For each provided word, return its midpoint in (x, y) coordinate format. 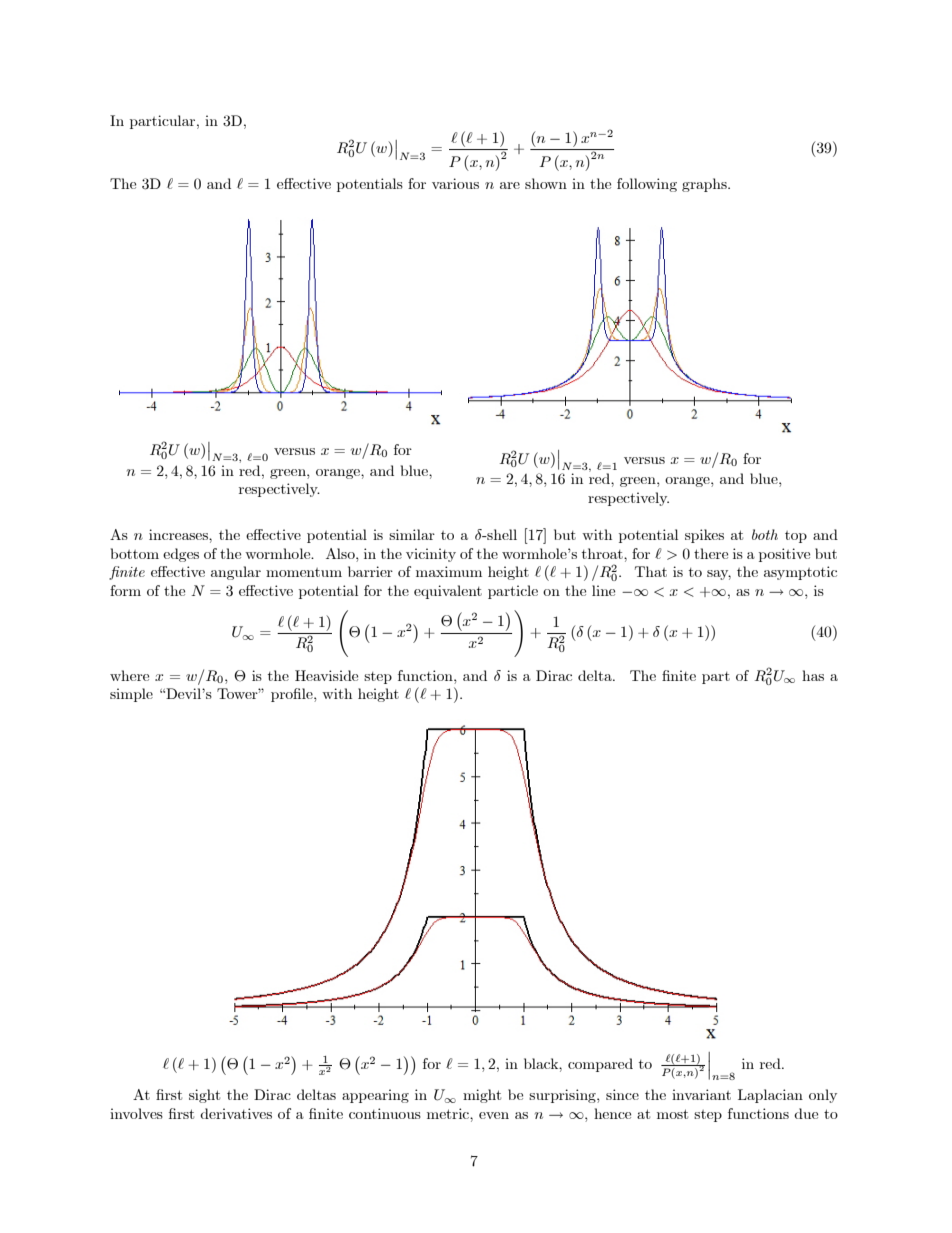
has (813, 675)
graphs (705, 185)
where (129, 675)
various (455, 183)
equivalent (448, 592)
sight (204, 1096)
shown (546, 183)
